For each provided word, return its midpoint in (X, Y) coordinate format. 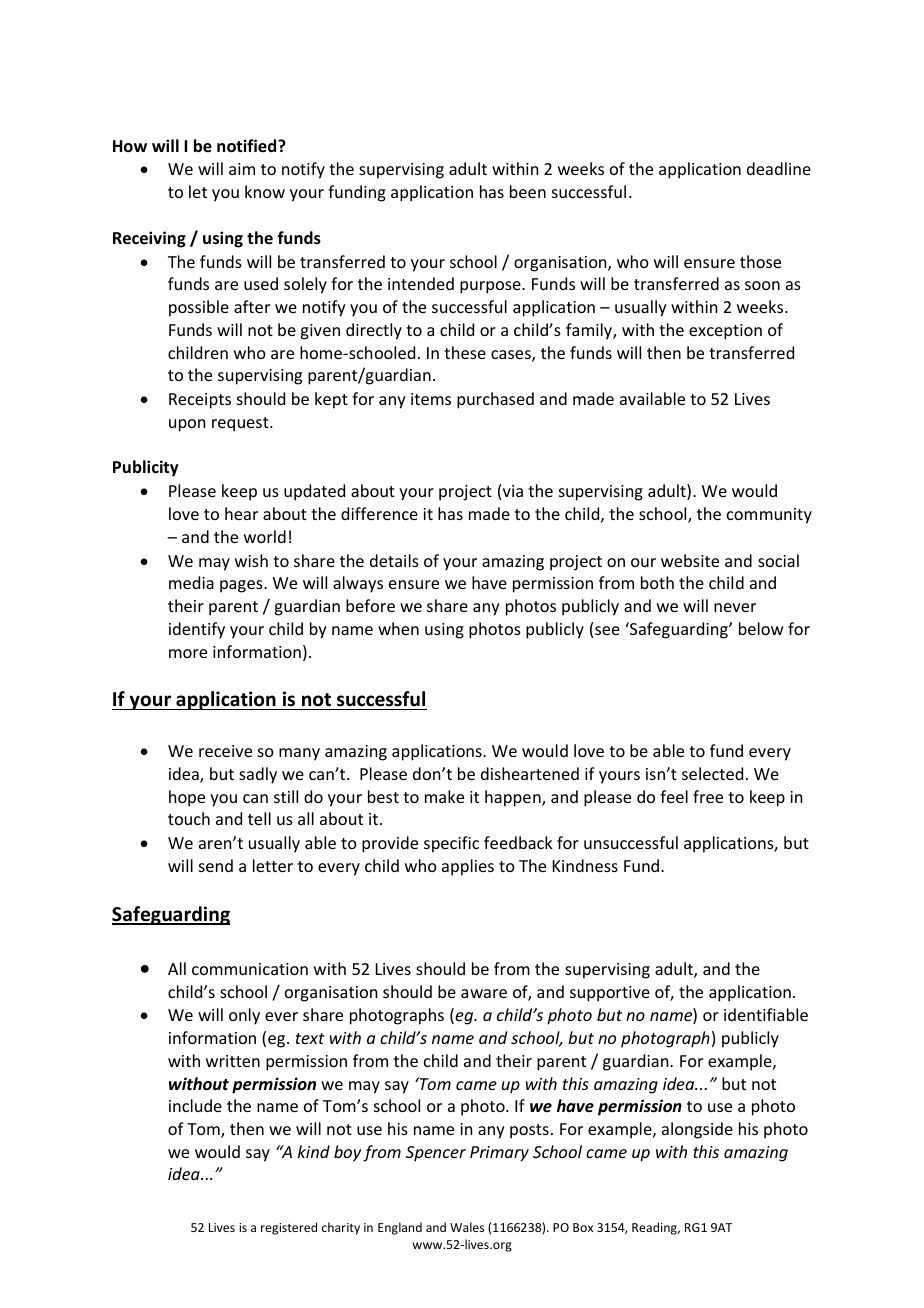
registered (289, 1228)
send (216, 865)
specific (451, 844)
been (528, 191)
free (708, 796)
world (265, 536)
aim (242, 169)
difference (379, 513)
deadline (779, 168)
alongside (697, 1130)
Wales (467, 1227)
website (690, 560)
